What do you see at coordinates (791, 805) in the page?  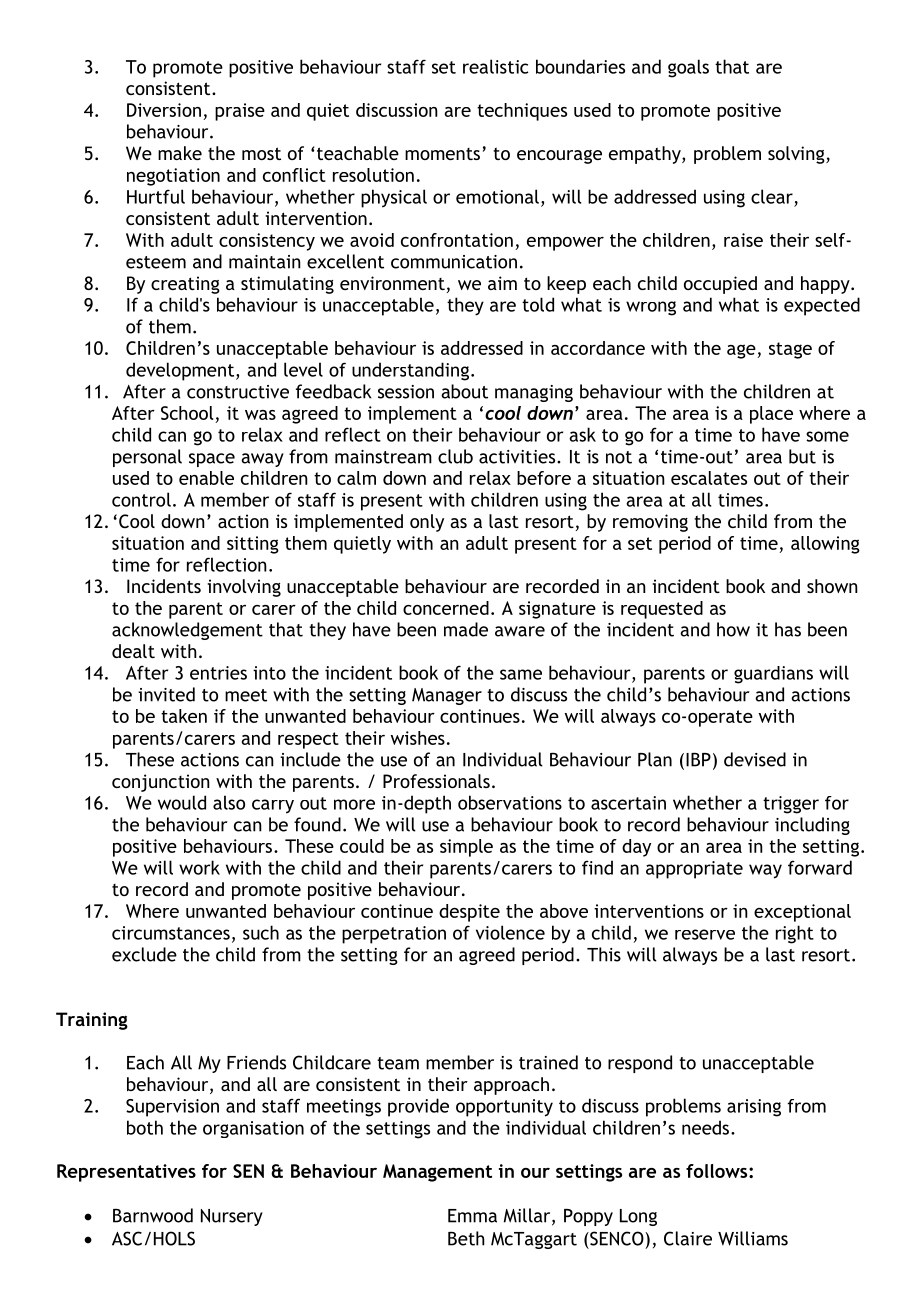 I see `trigger` at bounding box center [791, 805].
